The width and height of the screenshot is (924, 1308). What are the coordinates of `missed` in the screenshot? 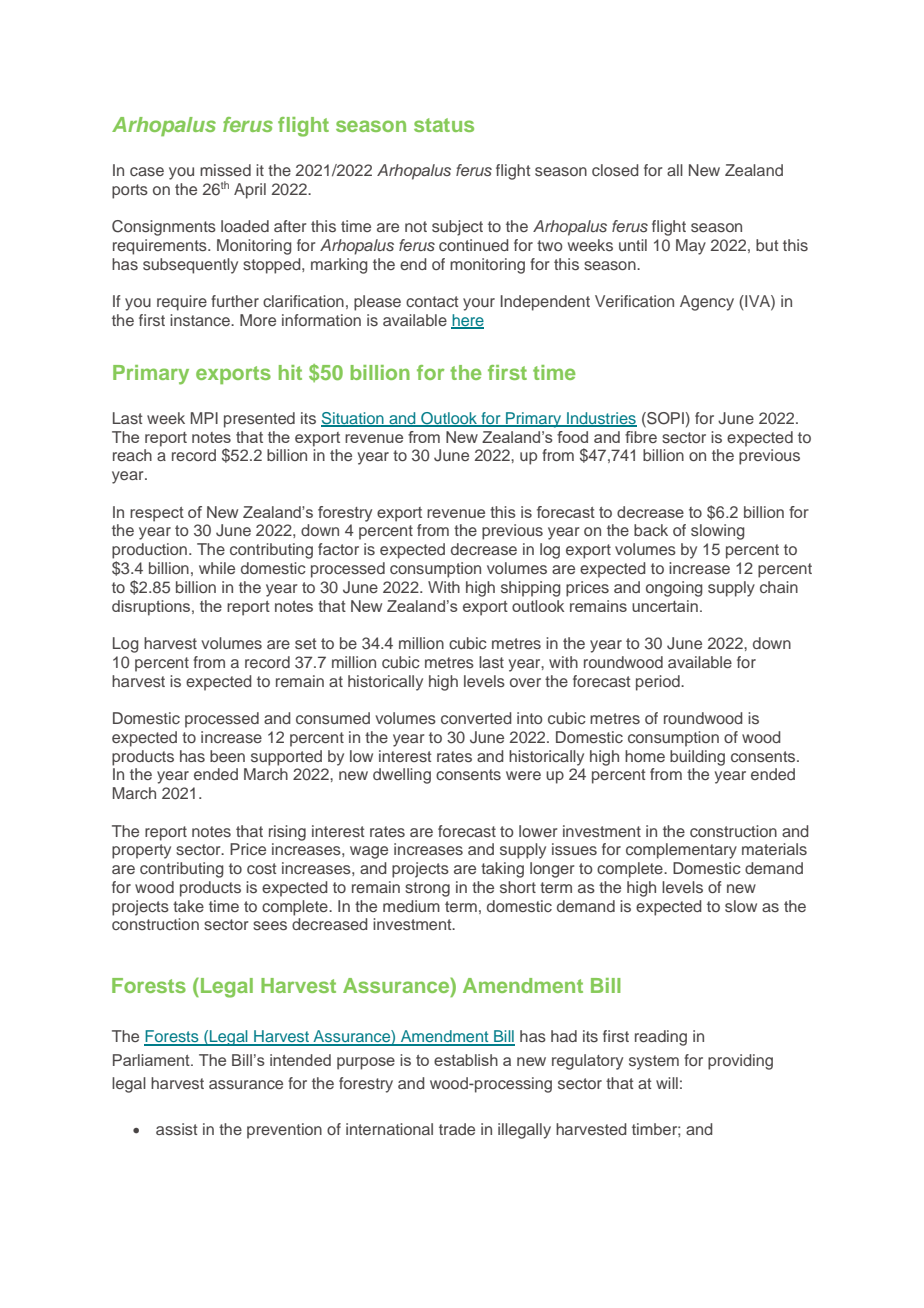 It's located at (225, 170).
